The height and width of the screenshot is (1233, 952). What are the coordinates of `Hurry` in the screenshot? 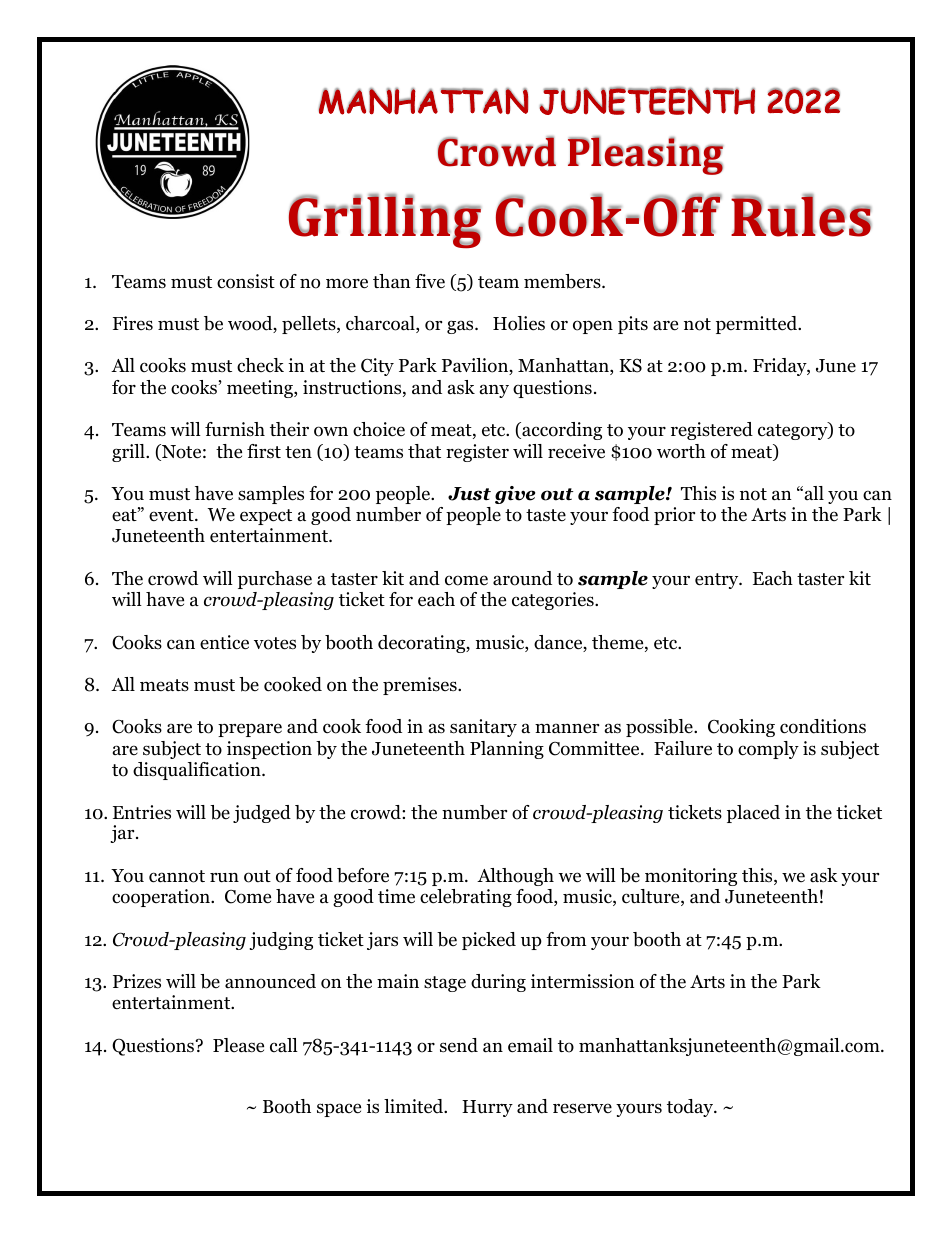 It's located at (487, 1108).
